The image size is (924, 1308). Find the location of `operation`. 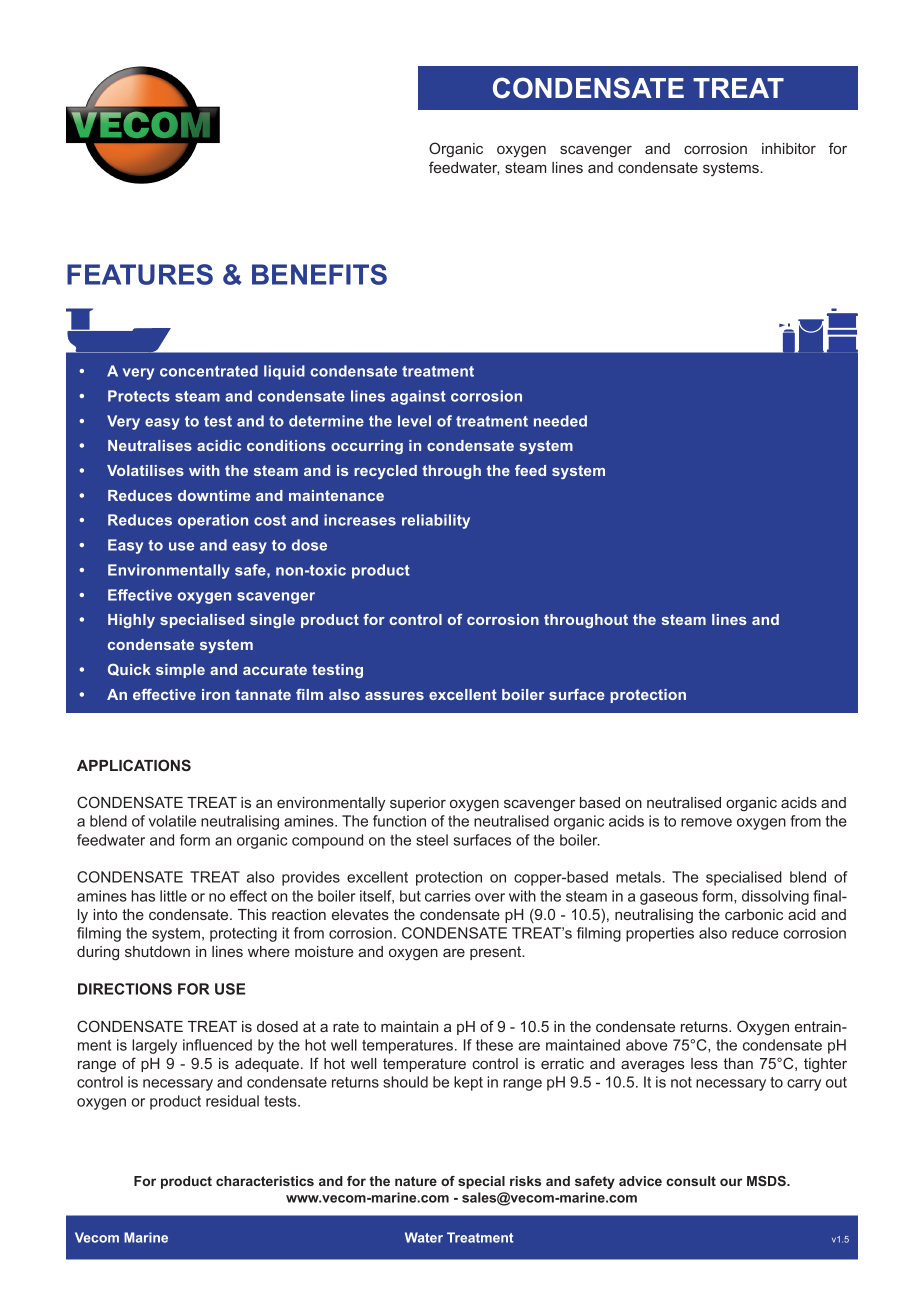

operation is located at coordinates (213, 521).
